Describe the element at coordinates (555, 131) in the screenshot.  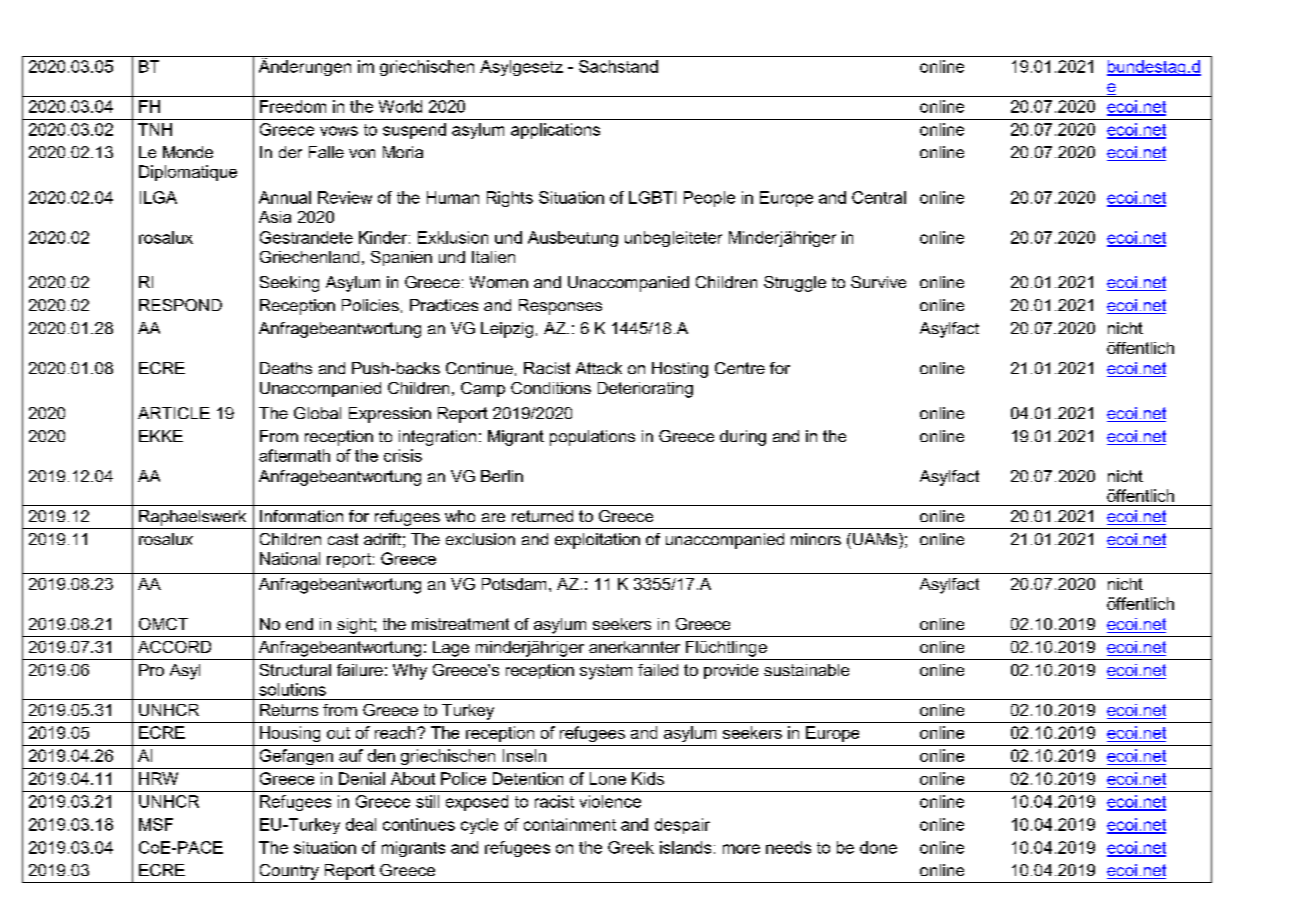
I see `applications` at that location.
